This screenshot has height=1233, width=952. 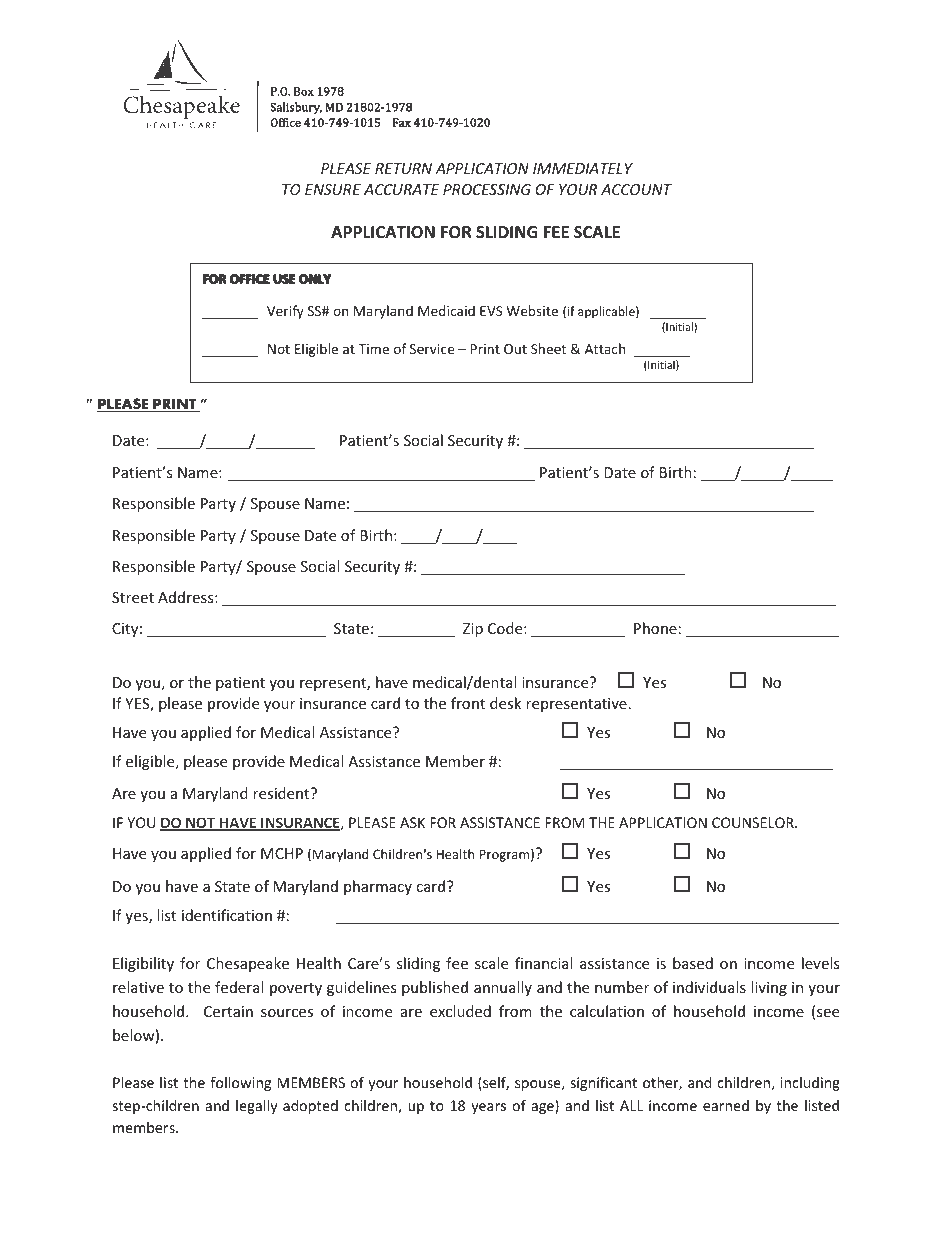 I want to click on ENSURE, so click(x=333, y=189).
